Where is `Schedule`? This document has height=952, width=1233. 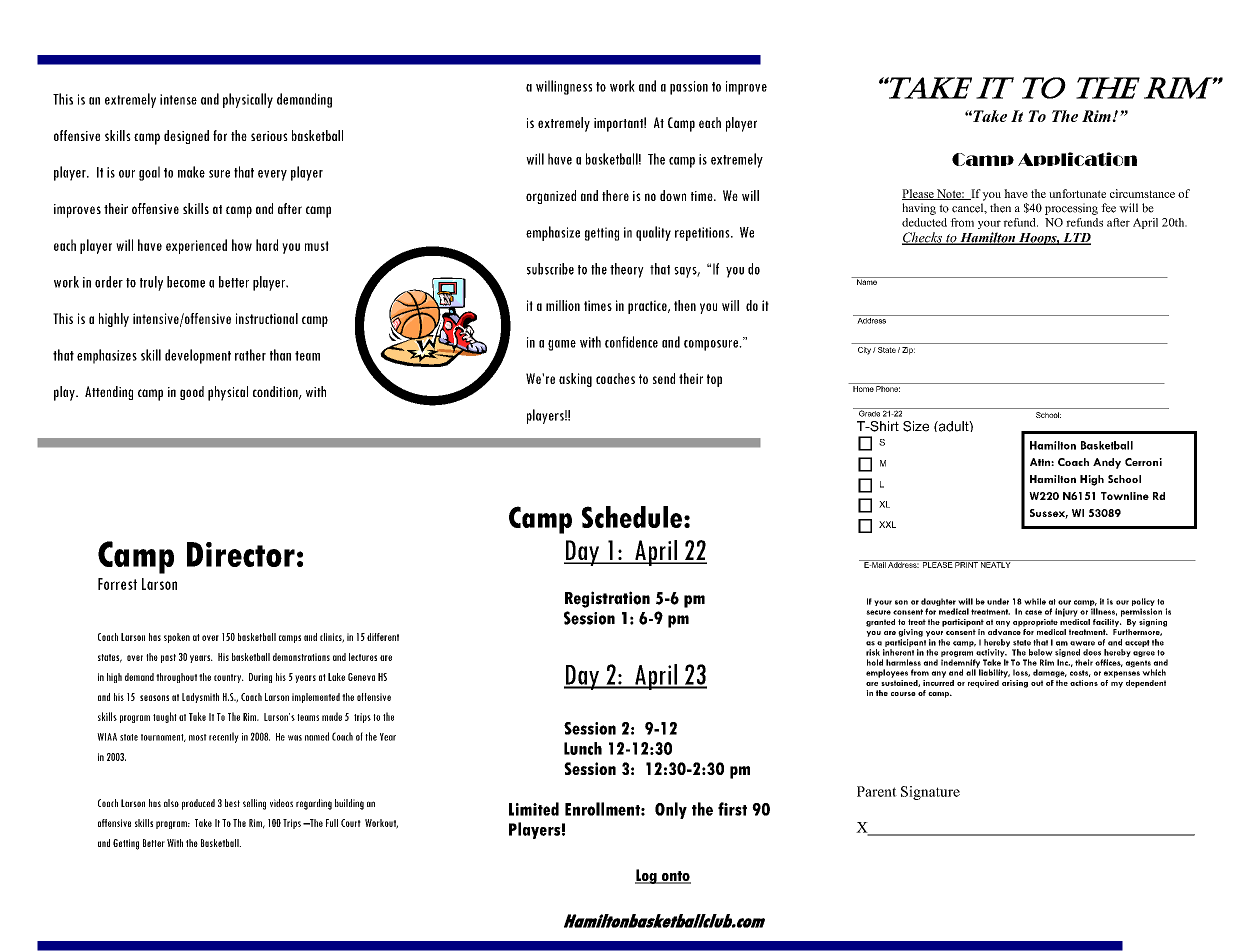 Schedule is located at coordinates (632, 517).
